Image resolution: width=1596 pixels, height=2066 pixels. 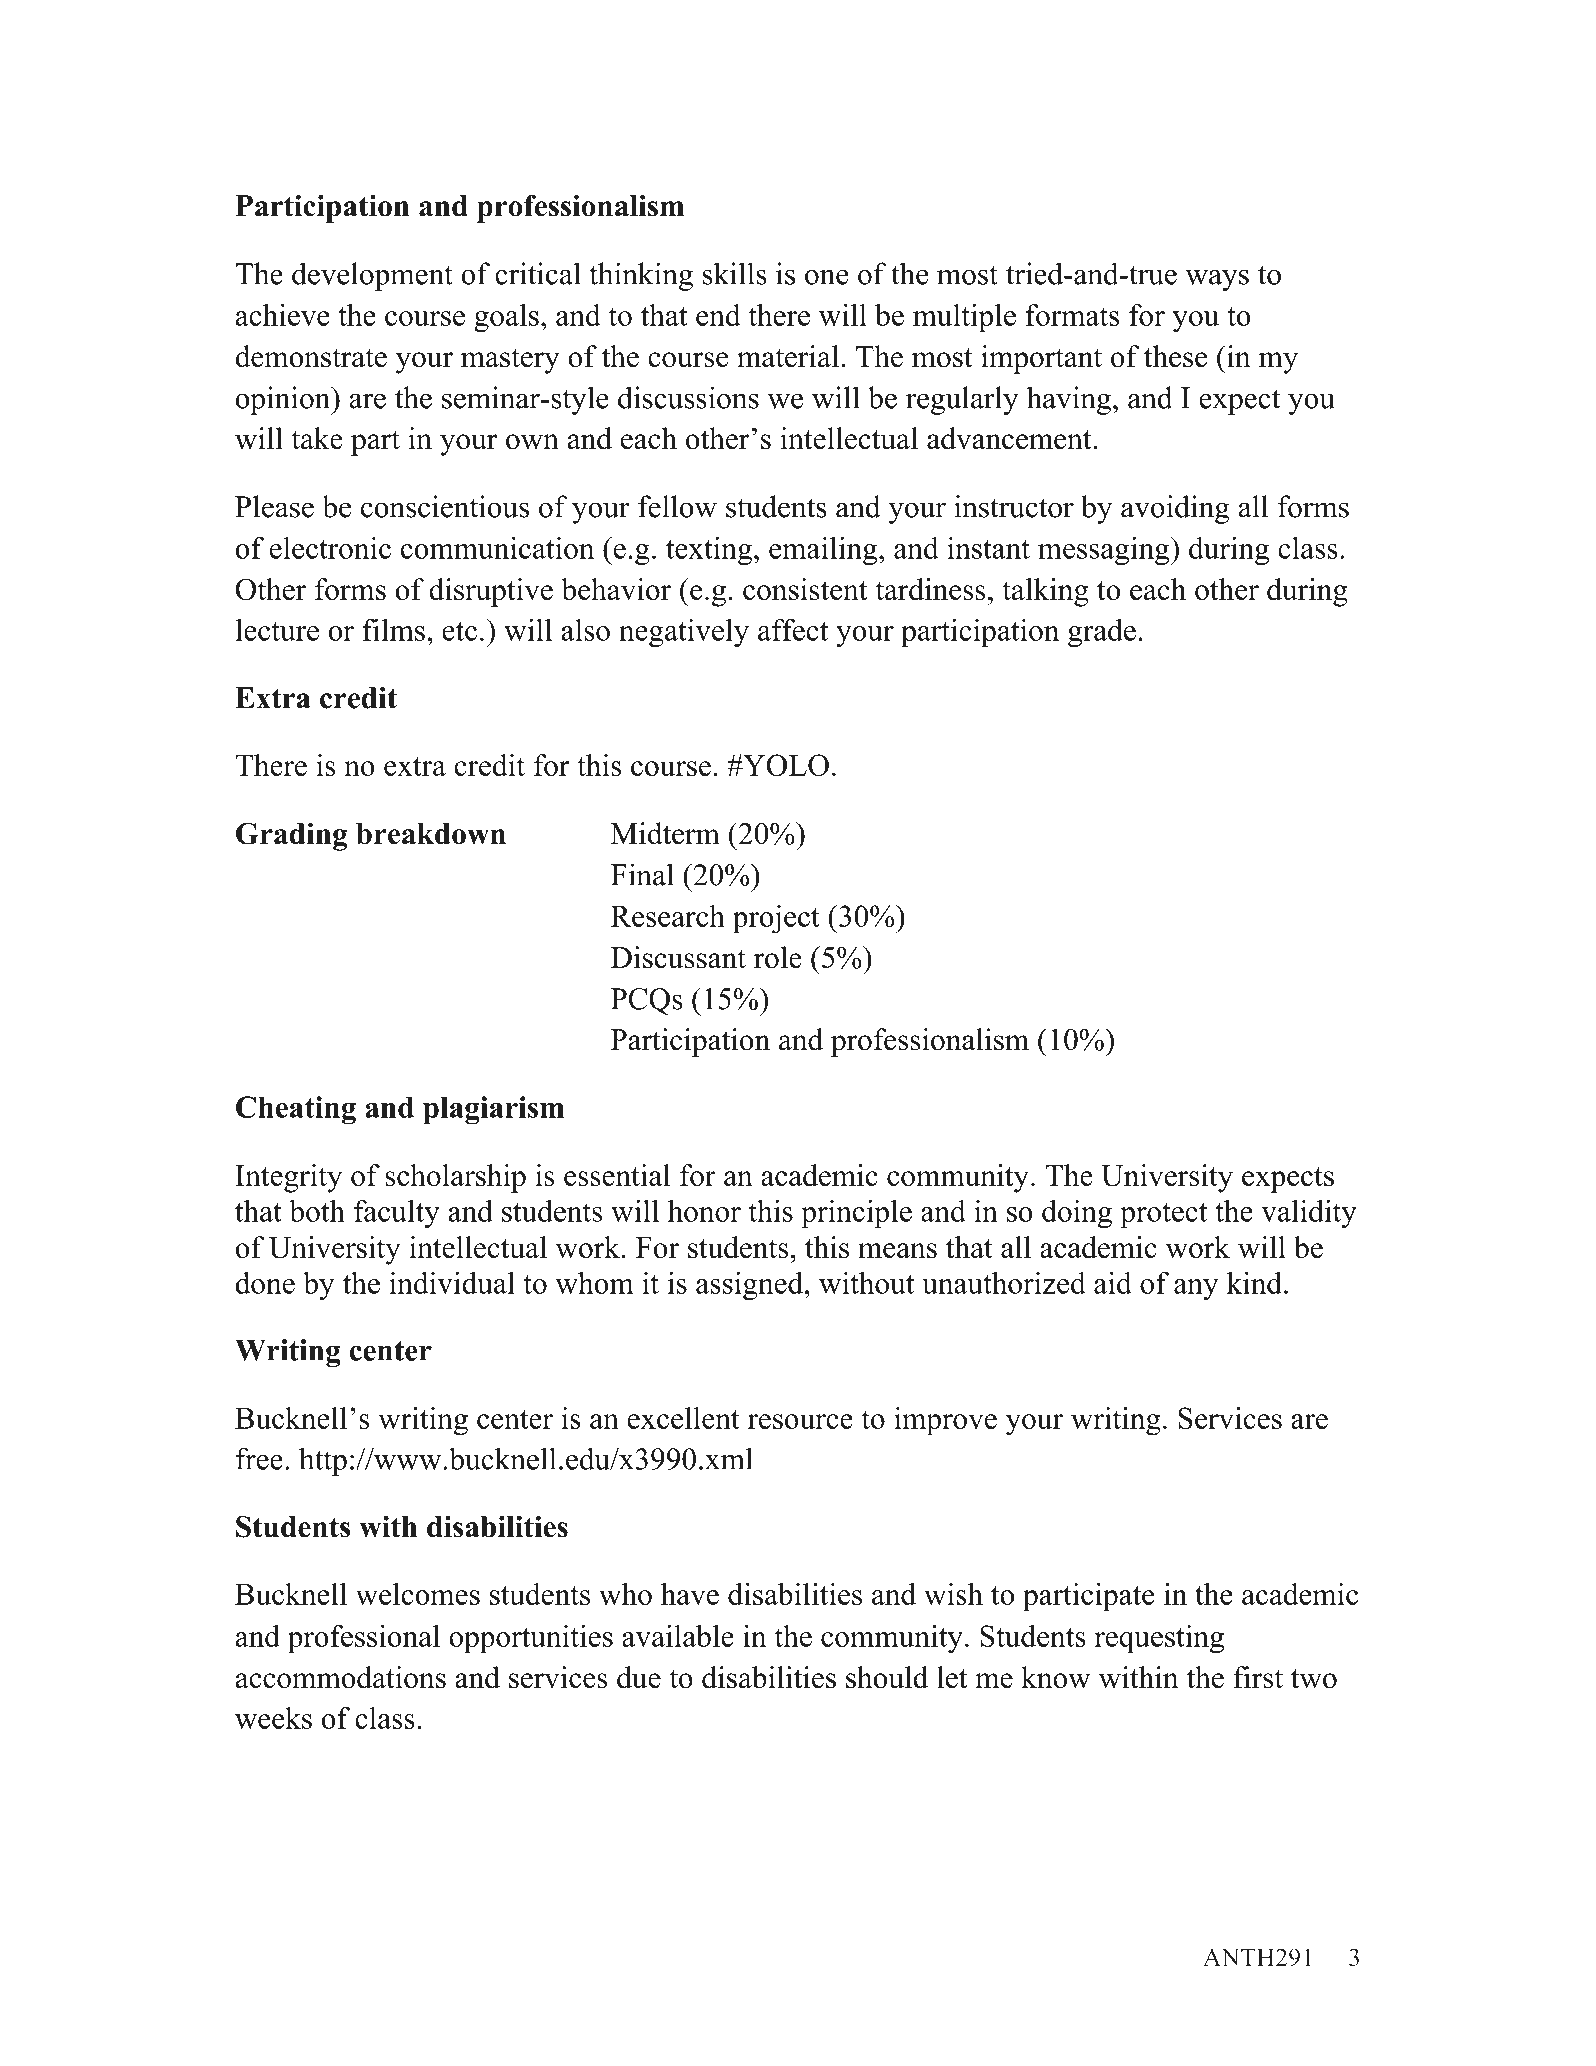 I want to click on development, so click(x=372, y=276).
